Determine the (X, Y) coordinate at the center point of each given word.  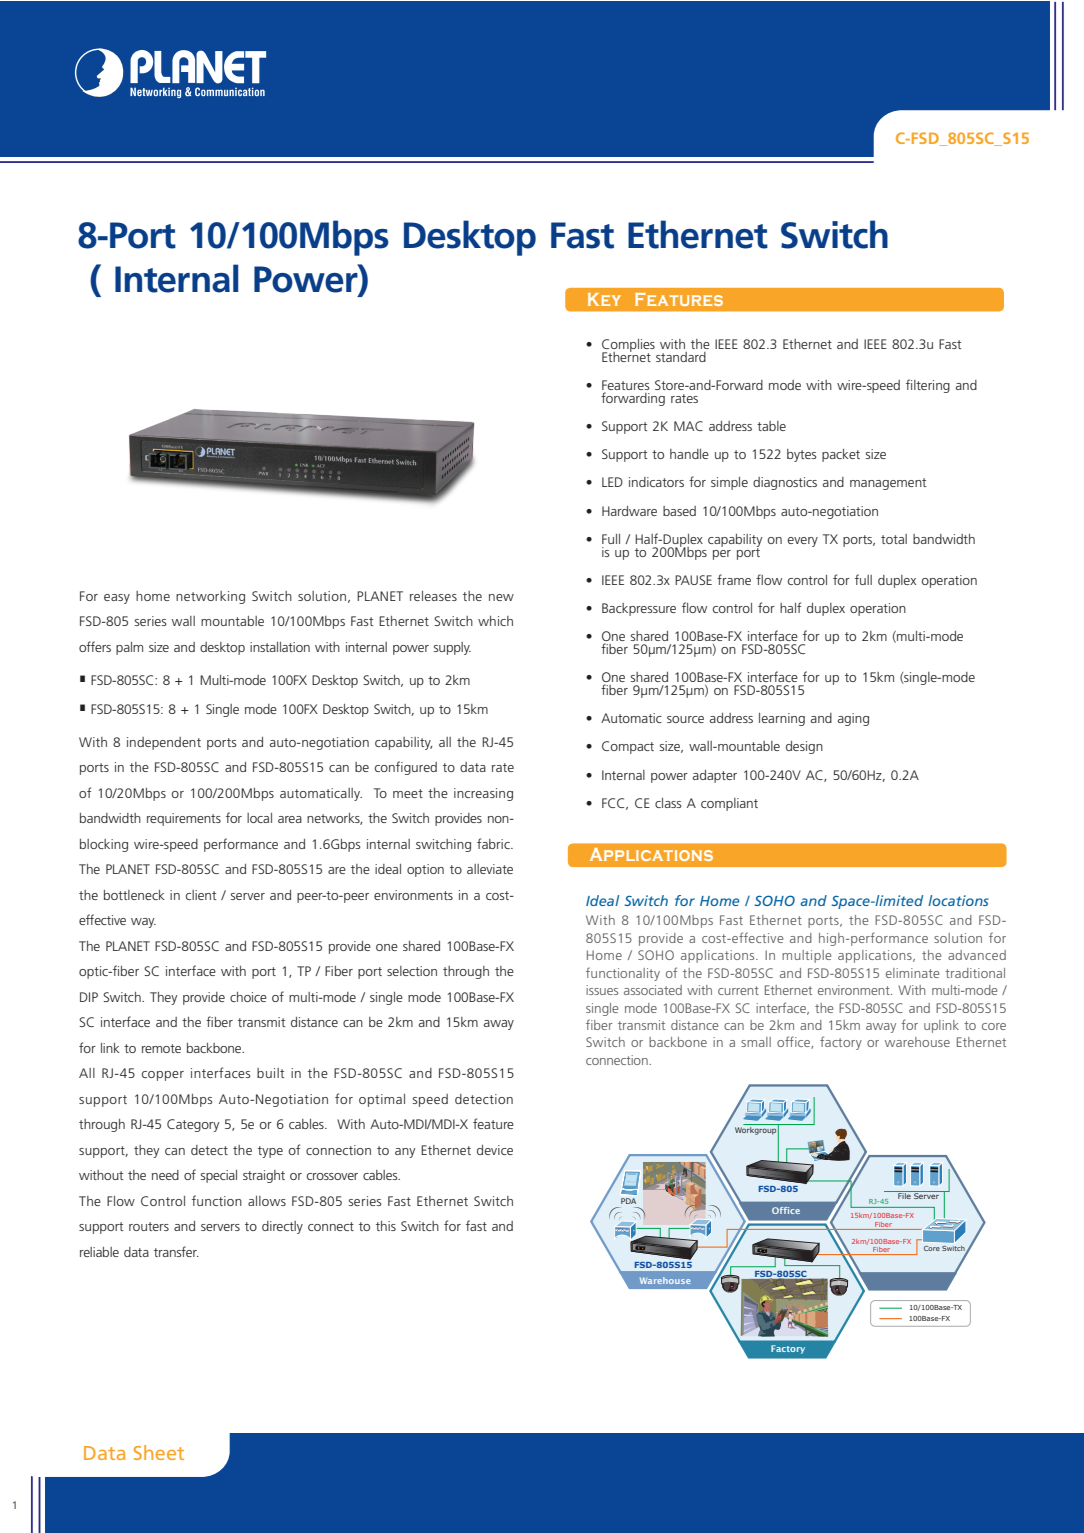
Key (604, 299)
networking (210, 597)
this (386, 1226)
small (756, 1042)
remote (161, 1048)
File (904, 1195)
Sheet (159, 1452)
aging (853, 719)
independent (164, 743)
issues (602, 990)
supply (452, 648)
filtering (928, 386)
